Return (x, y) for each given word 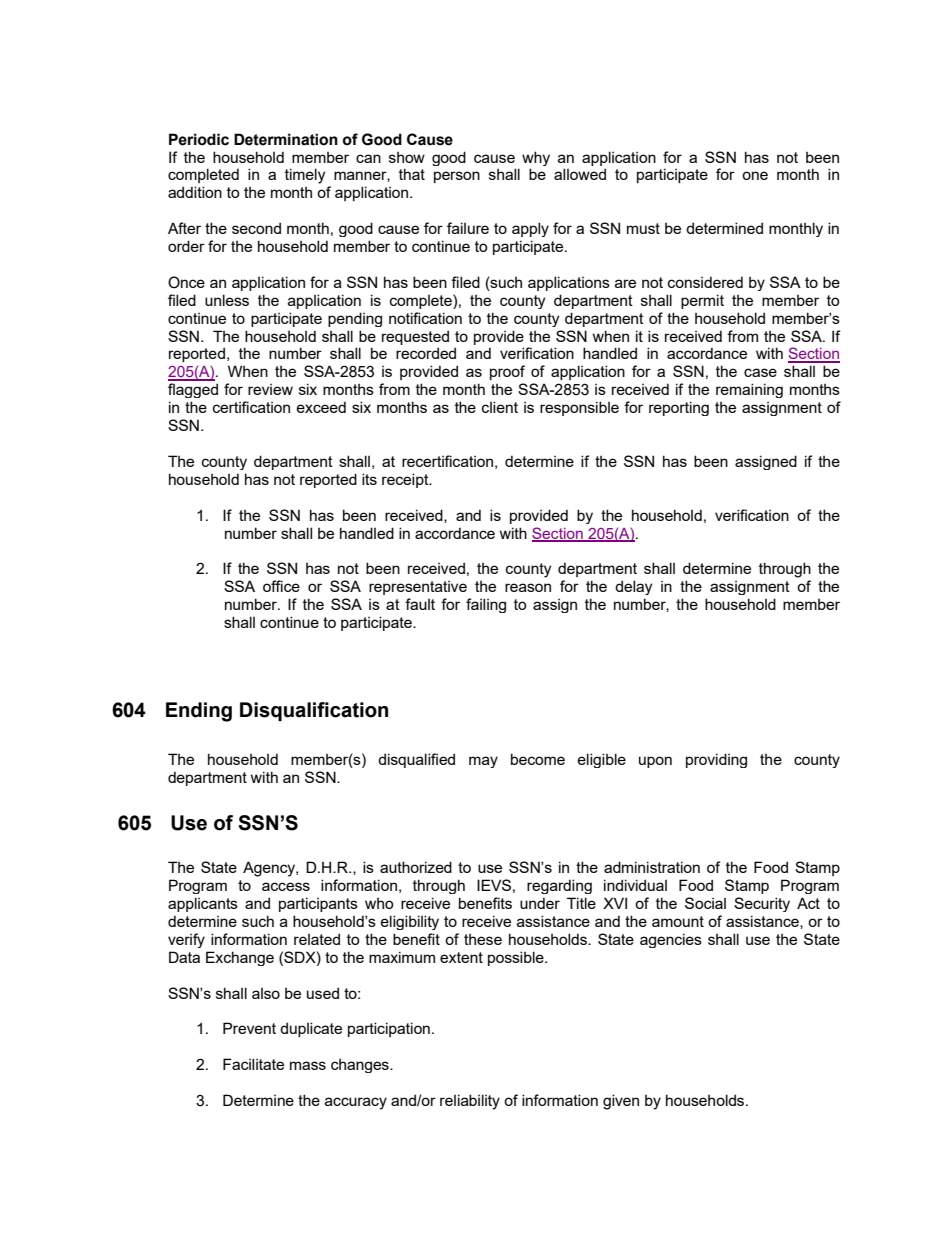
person (457, 177)
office (281, 586)
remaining (749, 390)
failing (486, 605)
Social (705, 903)
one (755, 175)
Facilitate (253, 1064)
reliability (470, 1102)
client (500, 407)
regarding (559, 886)
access (286, 886)
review (270, 389)
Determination (286, 139)
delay (633, 587)
